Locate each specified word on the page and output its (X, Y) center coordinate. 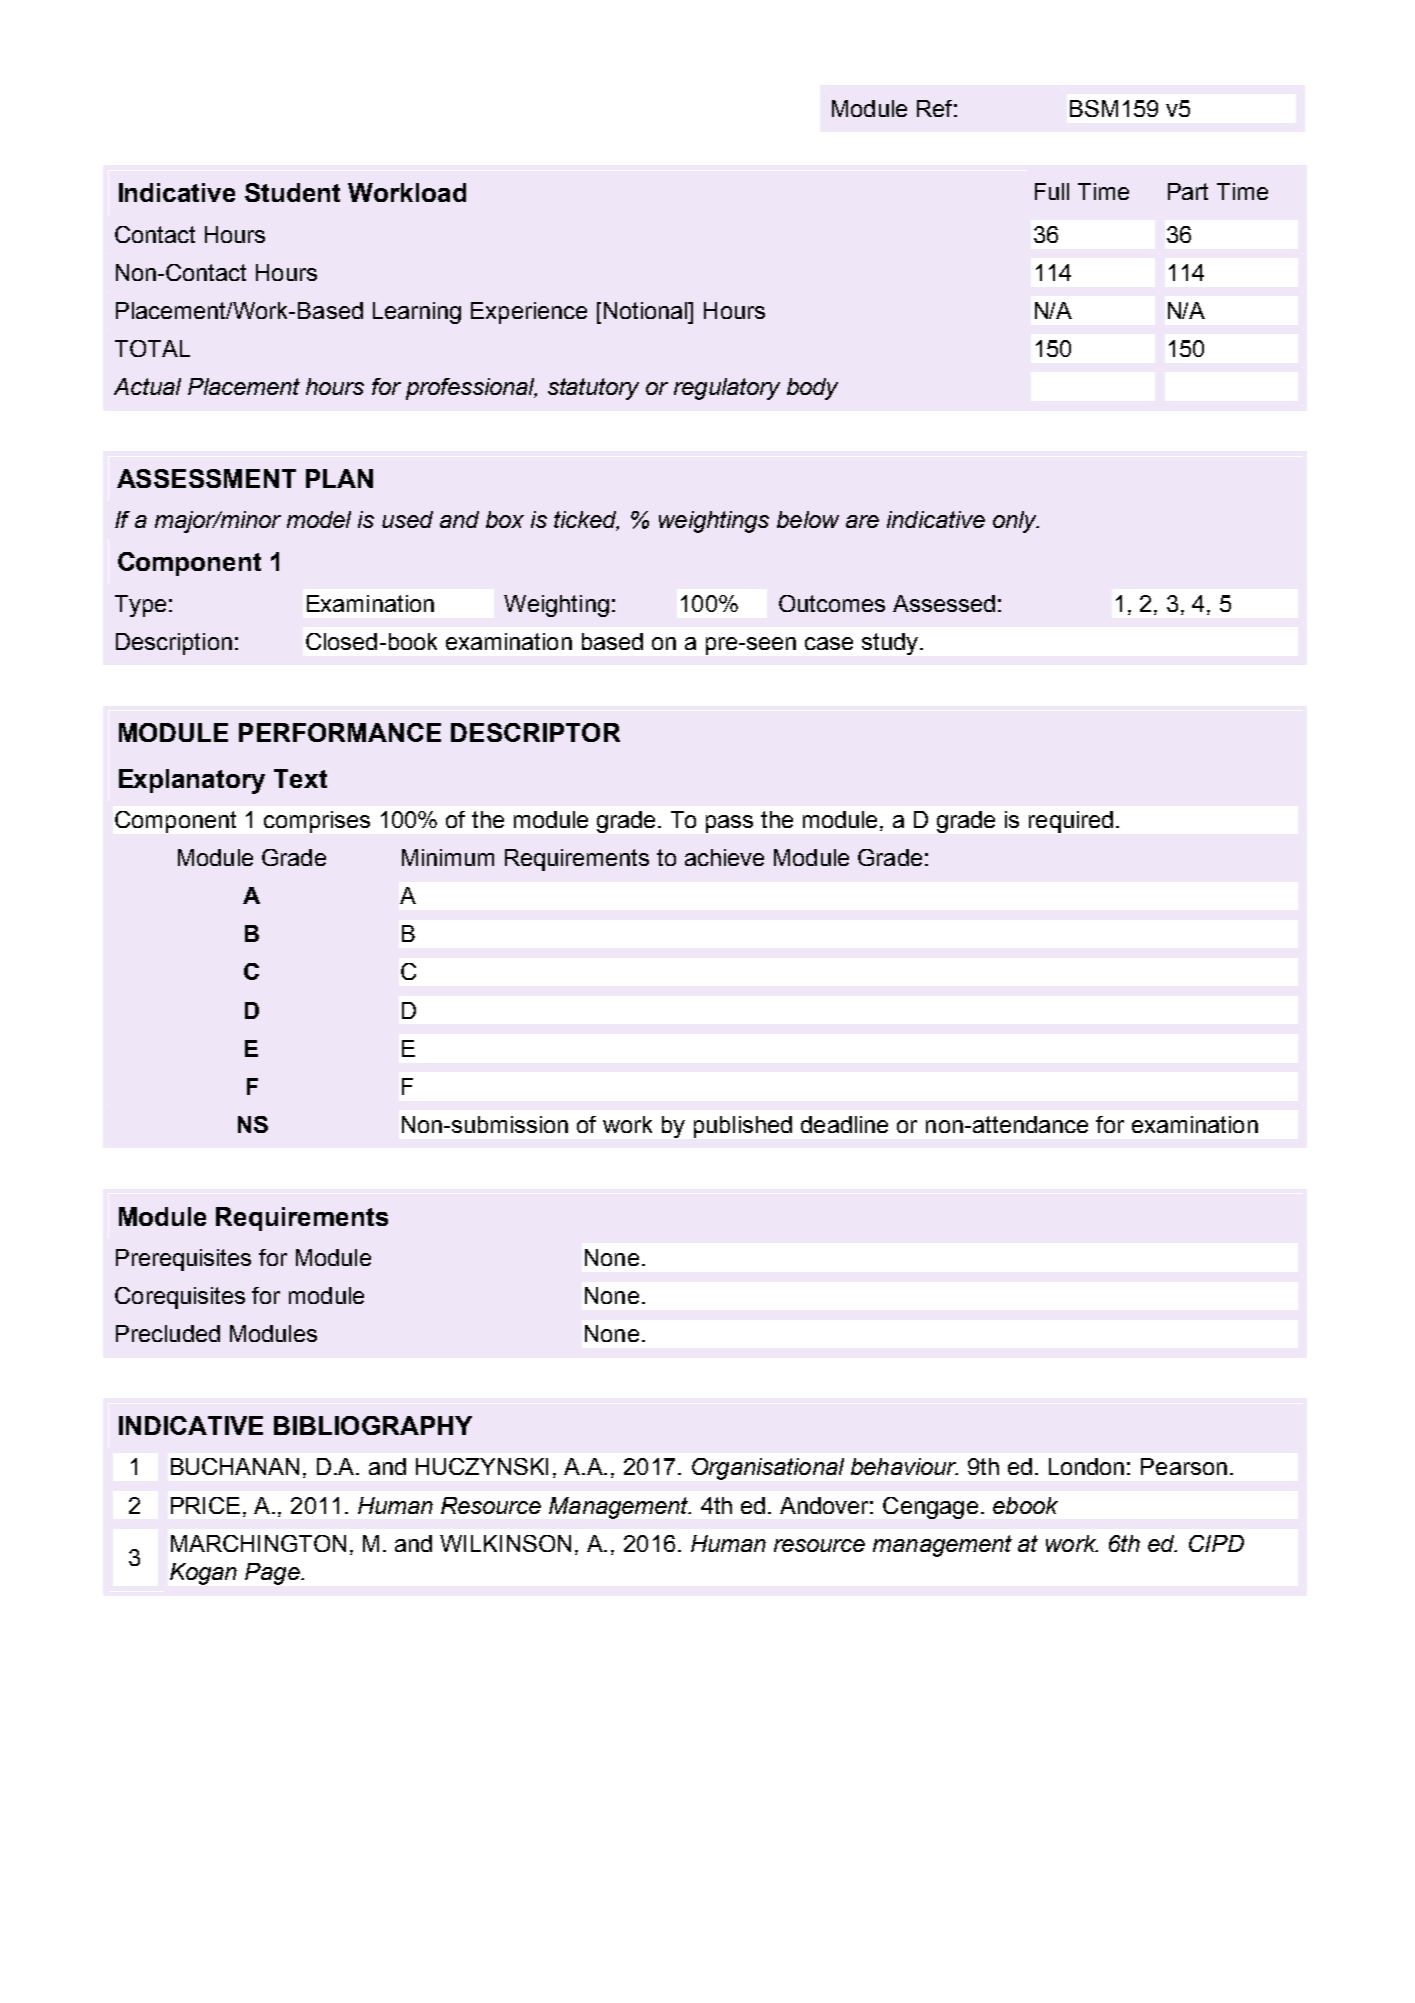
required (1071, 822)
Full (1052, 191)
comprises (317, 822)
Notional (647, 310)
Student (292, 192)
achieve (724, 857)
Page (273, 1574)
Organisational (768, 1469)
